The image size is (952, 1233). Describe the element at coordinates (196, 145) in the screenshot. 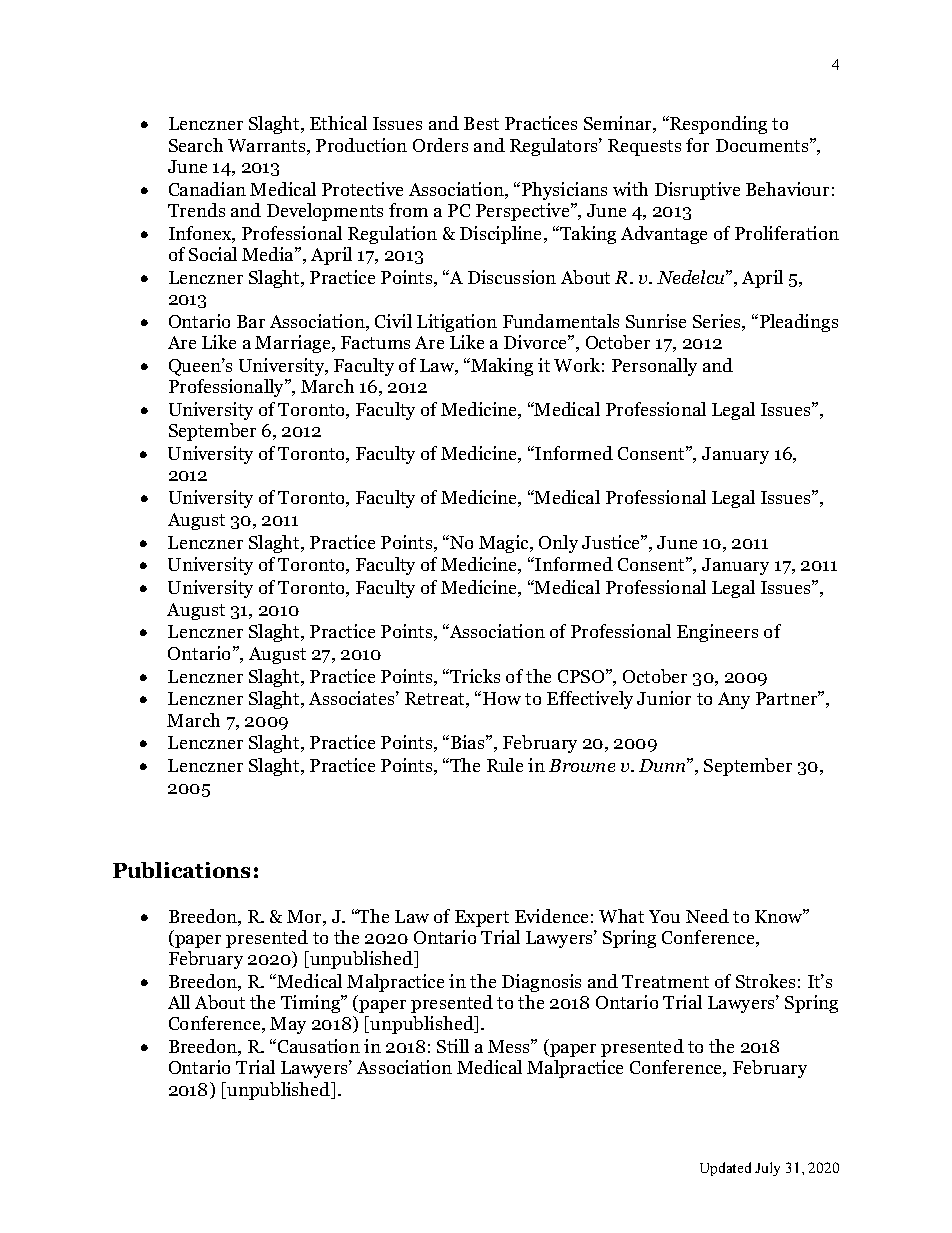

I see `Search` at that location.
